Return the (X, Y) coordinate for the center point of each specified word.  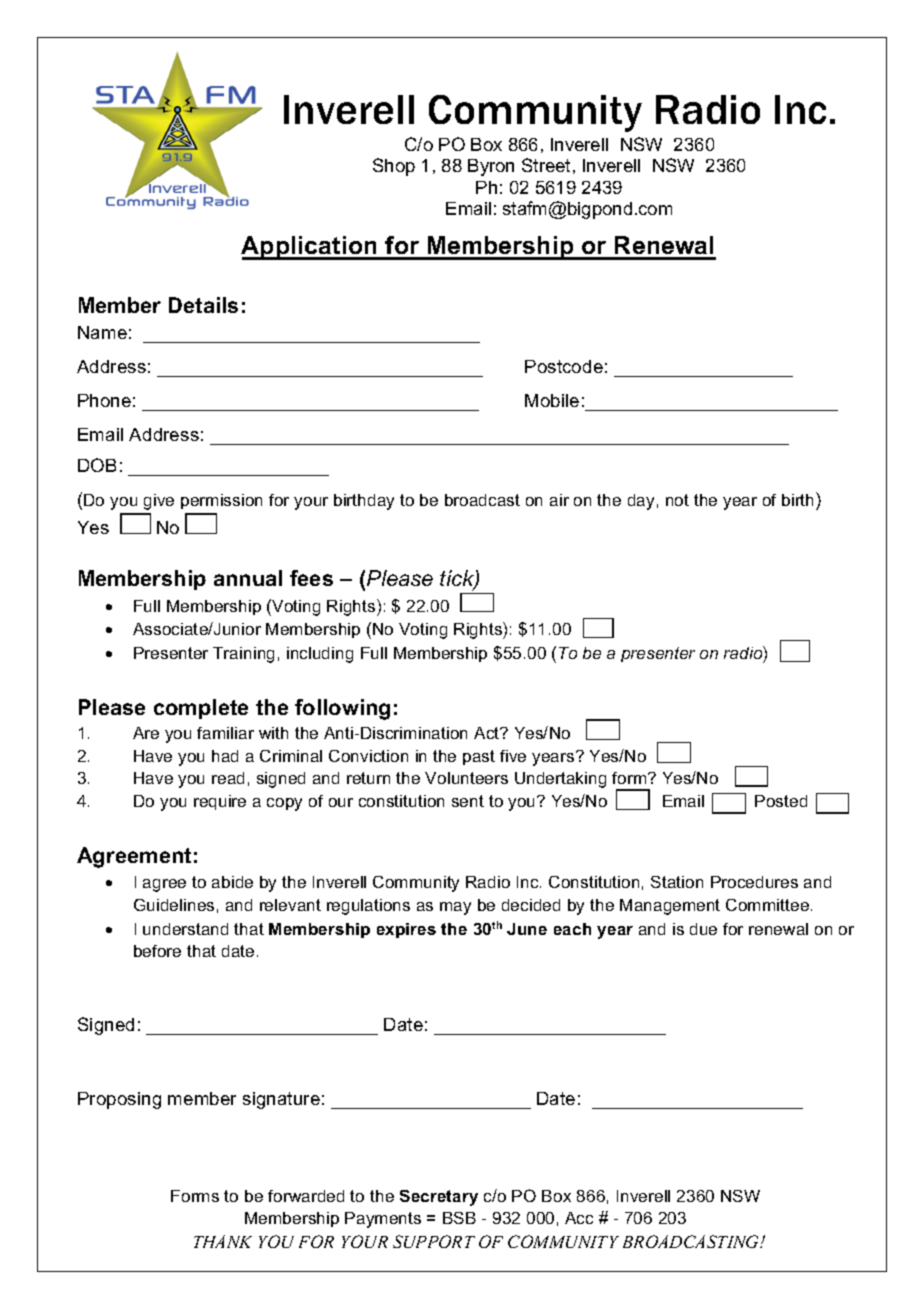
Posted (781, 801)
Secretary (439, 1198)
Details (203, 305)
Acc (579, 1218)
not (677, 500)
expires (406, 930)
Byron (491, 167)
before (157, 951)
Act (488, 733)
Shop (394, 167)
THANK (223, 1241)
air (559, 500)
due (703, 929)
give (159, 502)
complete (201, 709)
